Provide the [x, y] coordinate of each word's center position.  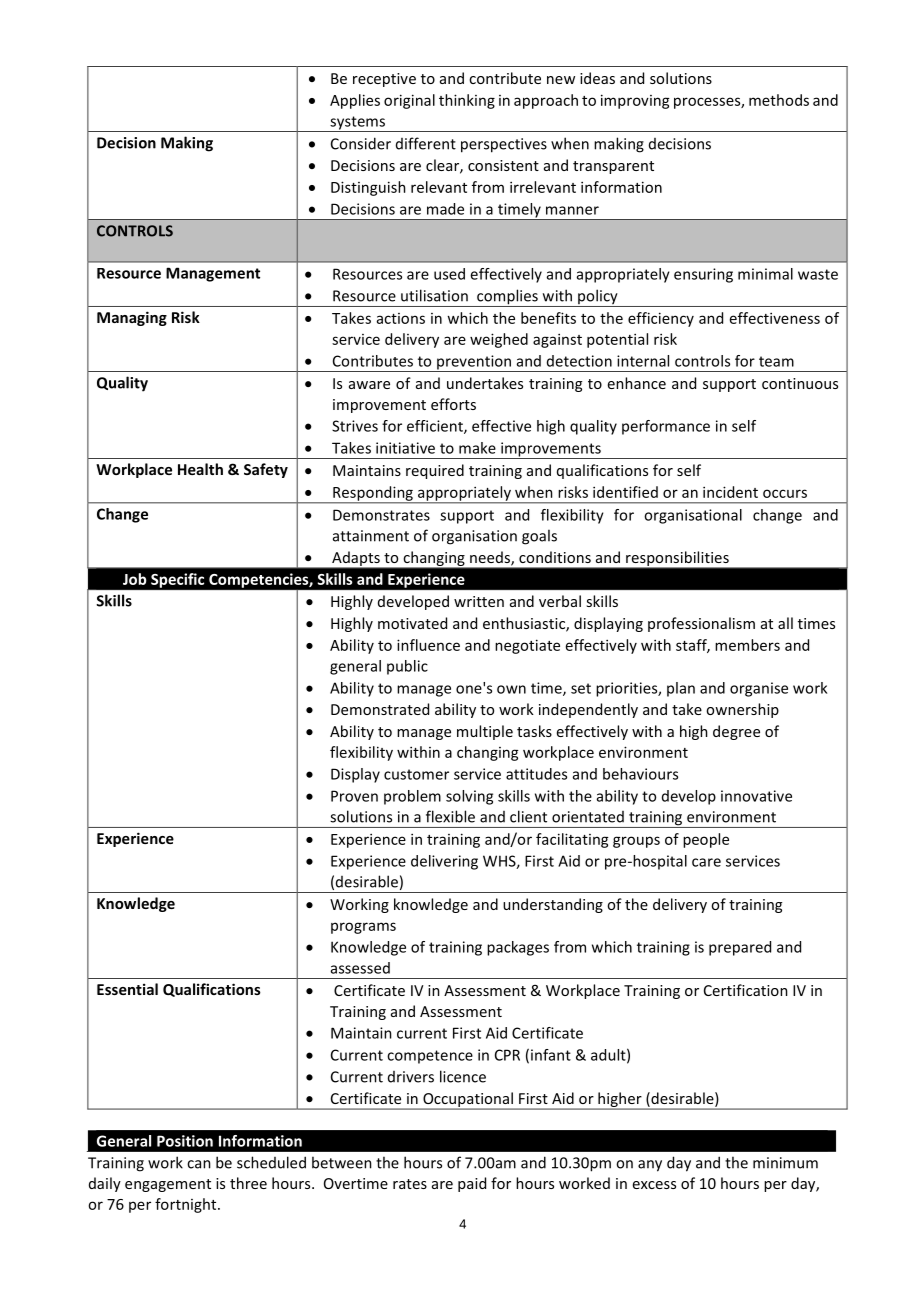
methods [779, 100]
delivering [444, 862]
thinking [467, 101]
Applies [355, 101]
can [199, 1164]
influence [428, 645]
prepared [740, 948]
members [747, 645]
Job [135, 579]
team [776, 361]
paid [472, 1184]
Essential [127, 989]
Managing [132, 318]
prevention [474, 363]
